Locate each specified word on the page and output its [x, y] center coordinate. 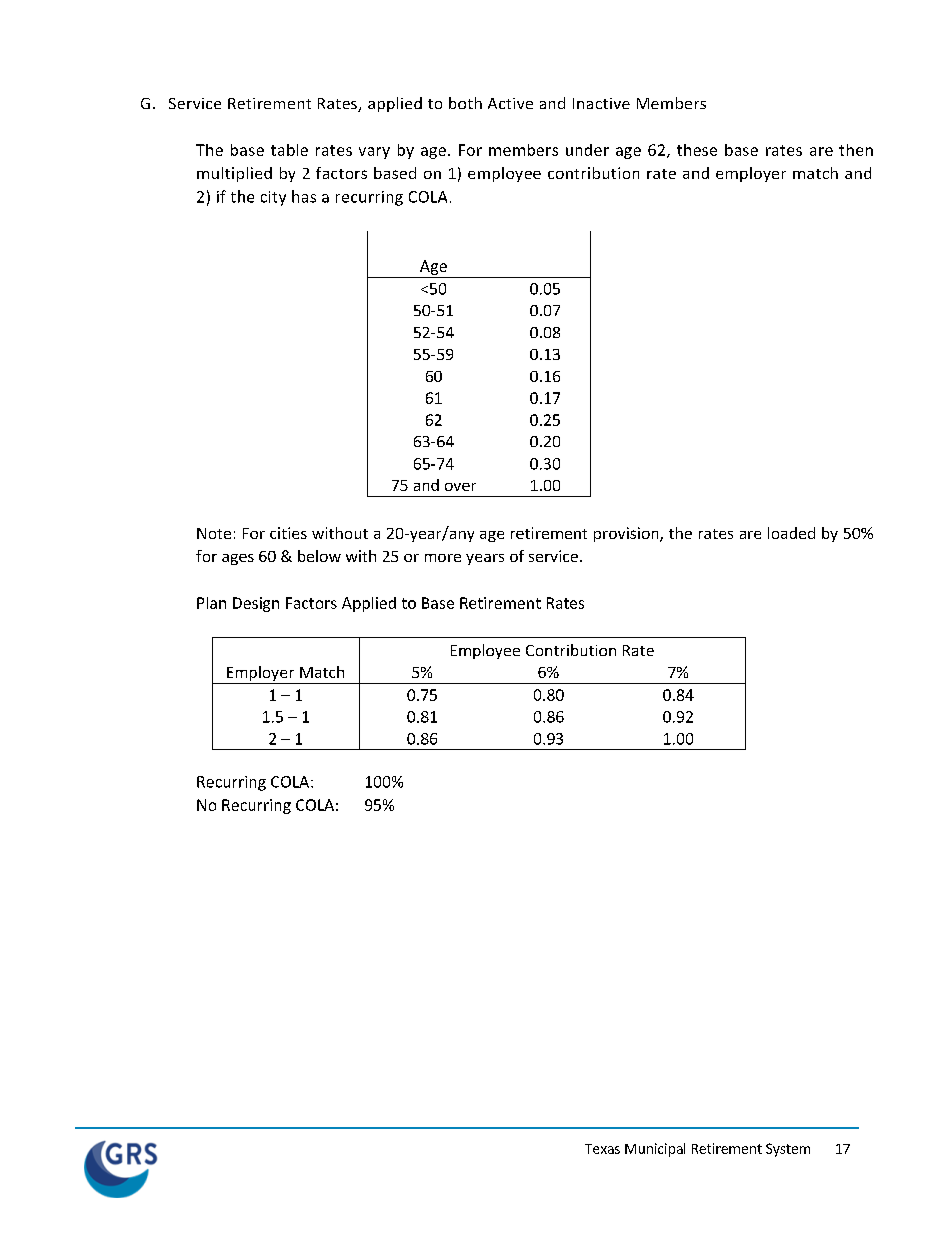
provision [627, 534]
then [856, 150]
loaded [791, 533]
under [587, 150]
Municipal [655, 1150]
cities [288, 533]
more [443, 558]
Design [256, 604]
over [460, 487]
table [289, 150]
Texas [602, 1149]
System [788, 1150]
